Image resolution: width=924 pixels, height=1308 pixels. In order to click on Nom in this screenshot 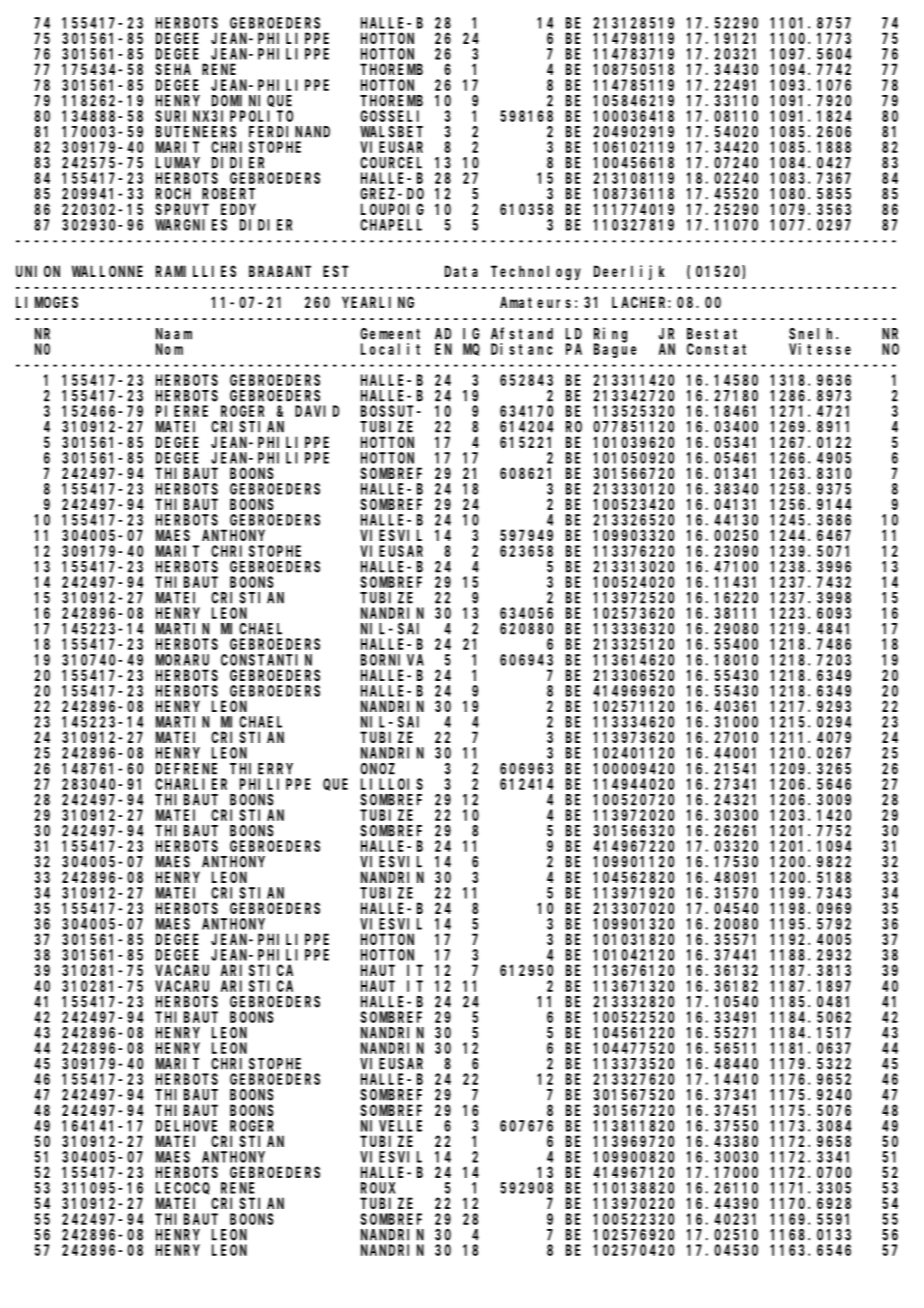, I will do `click(169, 349)`.
